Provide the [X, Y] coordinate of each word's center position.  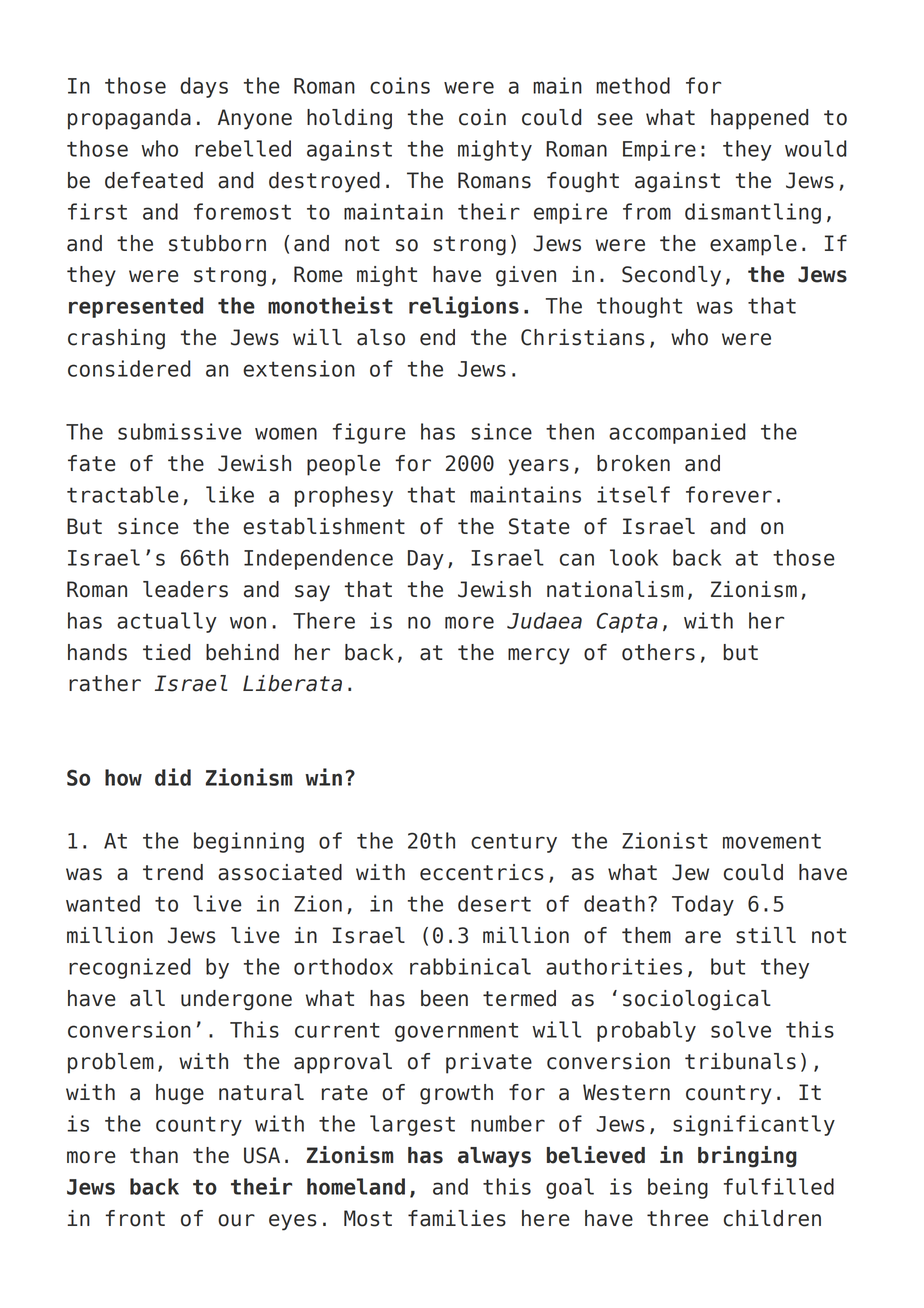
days [204, 87]
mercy [539, 656]
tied [166, 652]
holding [349, 119]
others [658, 652]
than [154, 1155]
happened [759, 119]
